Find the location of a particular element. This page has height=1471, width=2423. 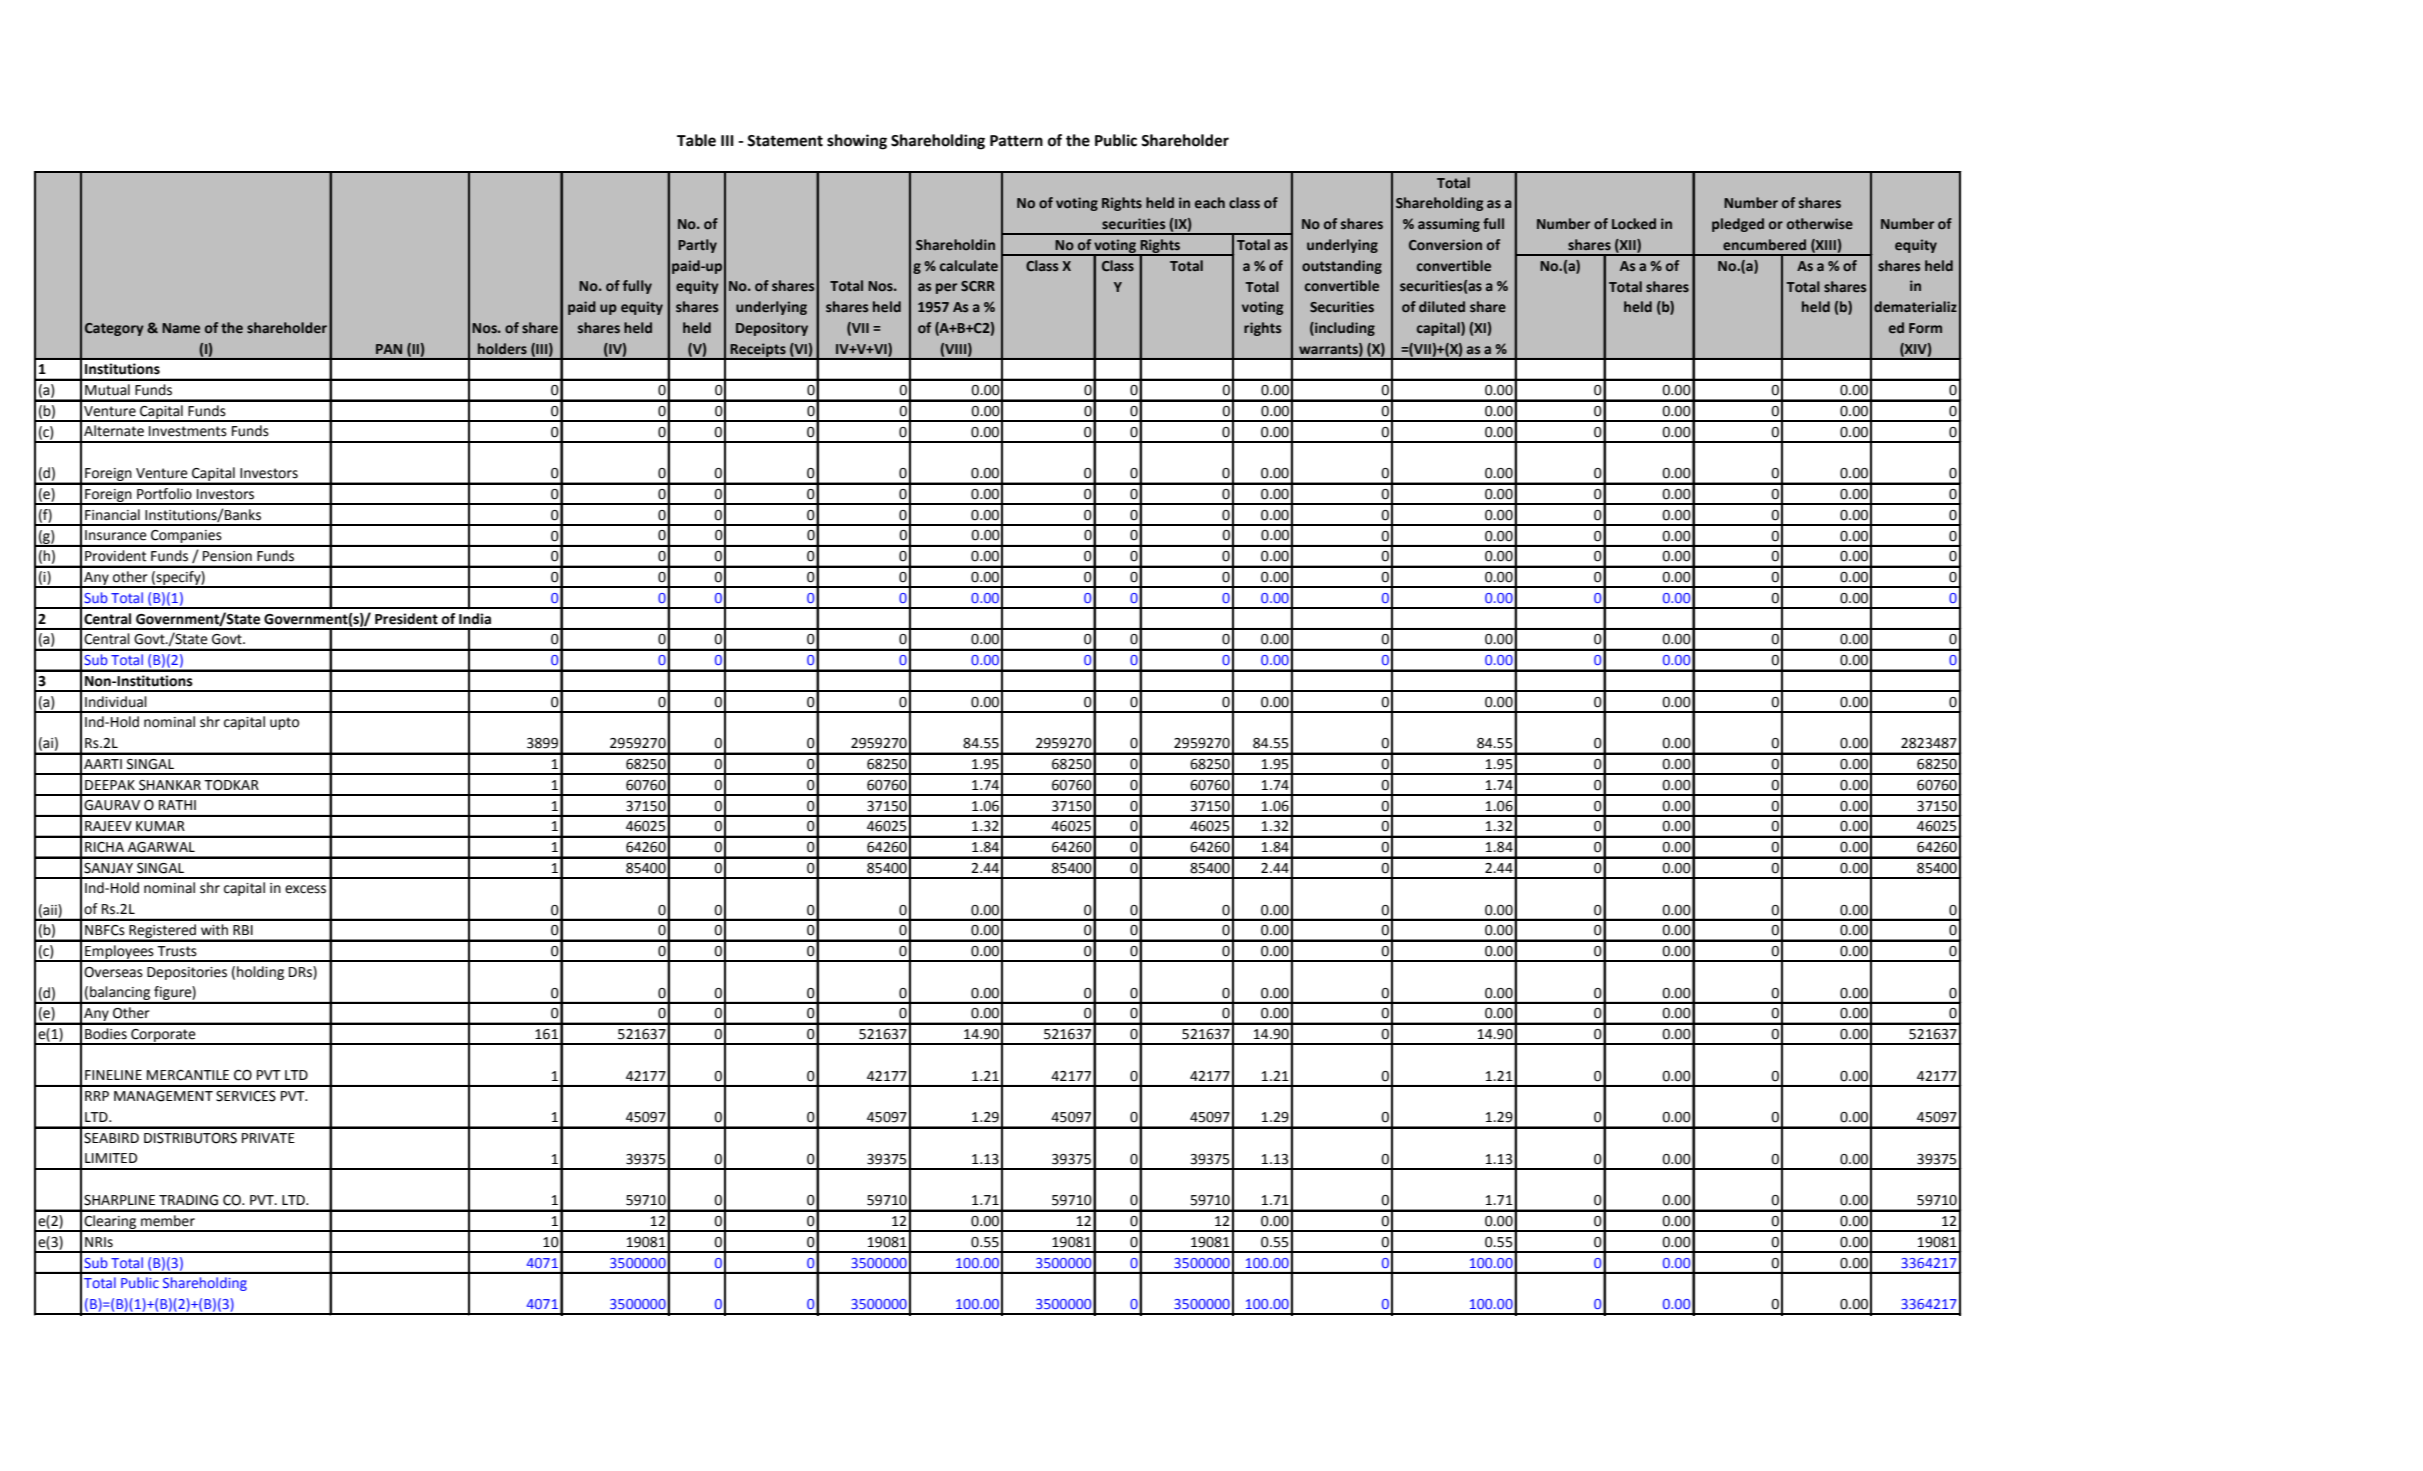

TRADING is located at coordinates (188, 1200).
